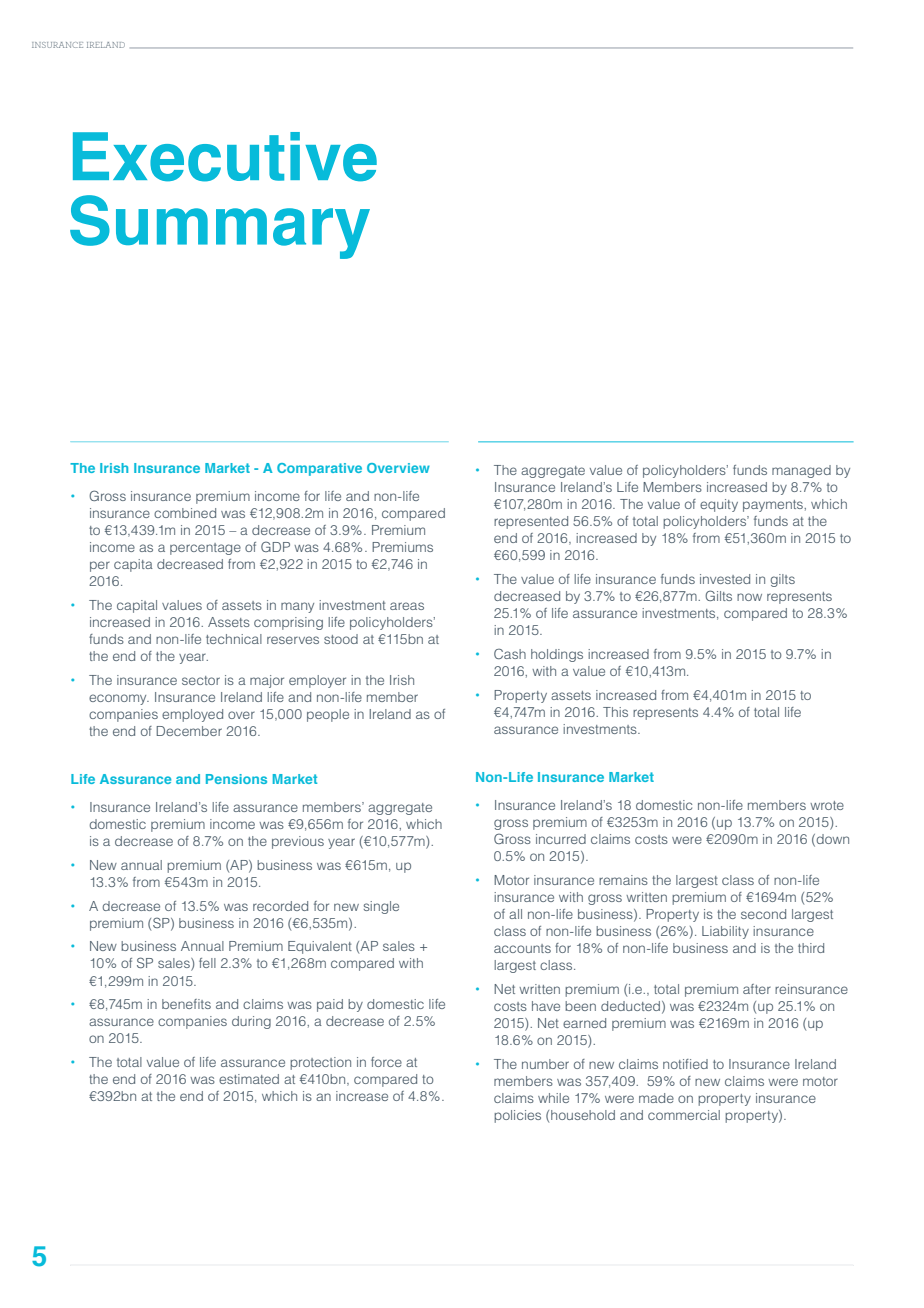 Image resolution: width=924 pixels, height=1308 pixels. I want to click on areas, so click(407, 606).
